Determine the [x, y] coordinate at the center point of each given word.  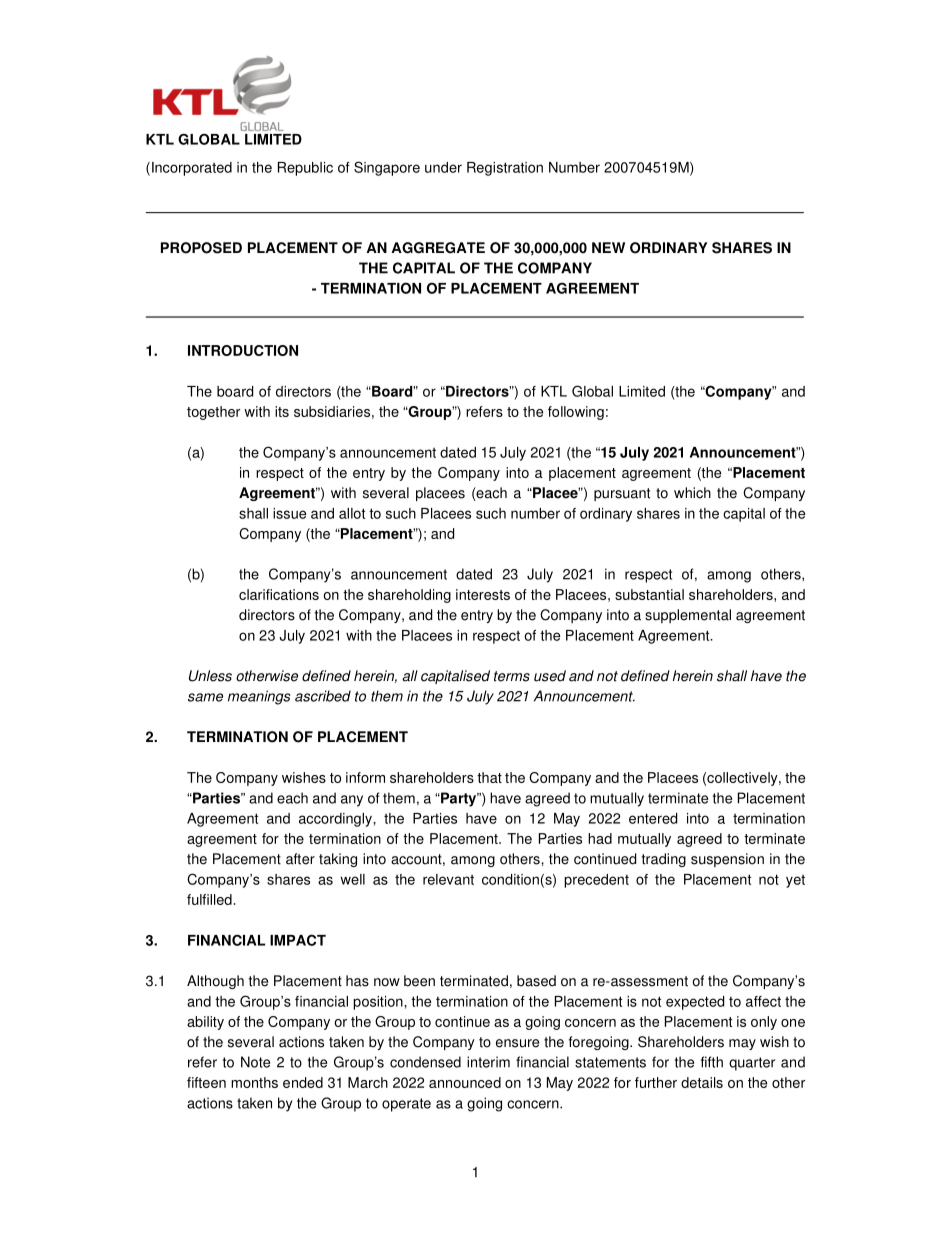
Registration [505, 169]
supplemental [688, 616]
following [576, 413]
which [692, 493]
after [300, 859]
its [282, 411]
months [254, 1082]
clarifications [279, 594]
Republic [305, 169]
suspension [727, 860]
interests [483, 594]
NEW [608, 247]
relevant [448, 879]
